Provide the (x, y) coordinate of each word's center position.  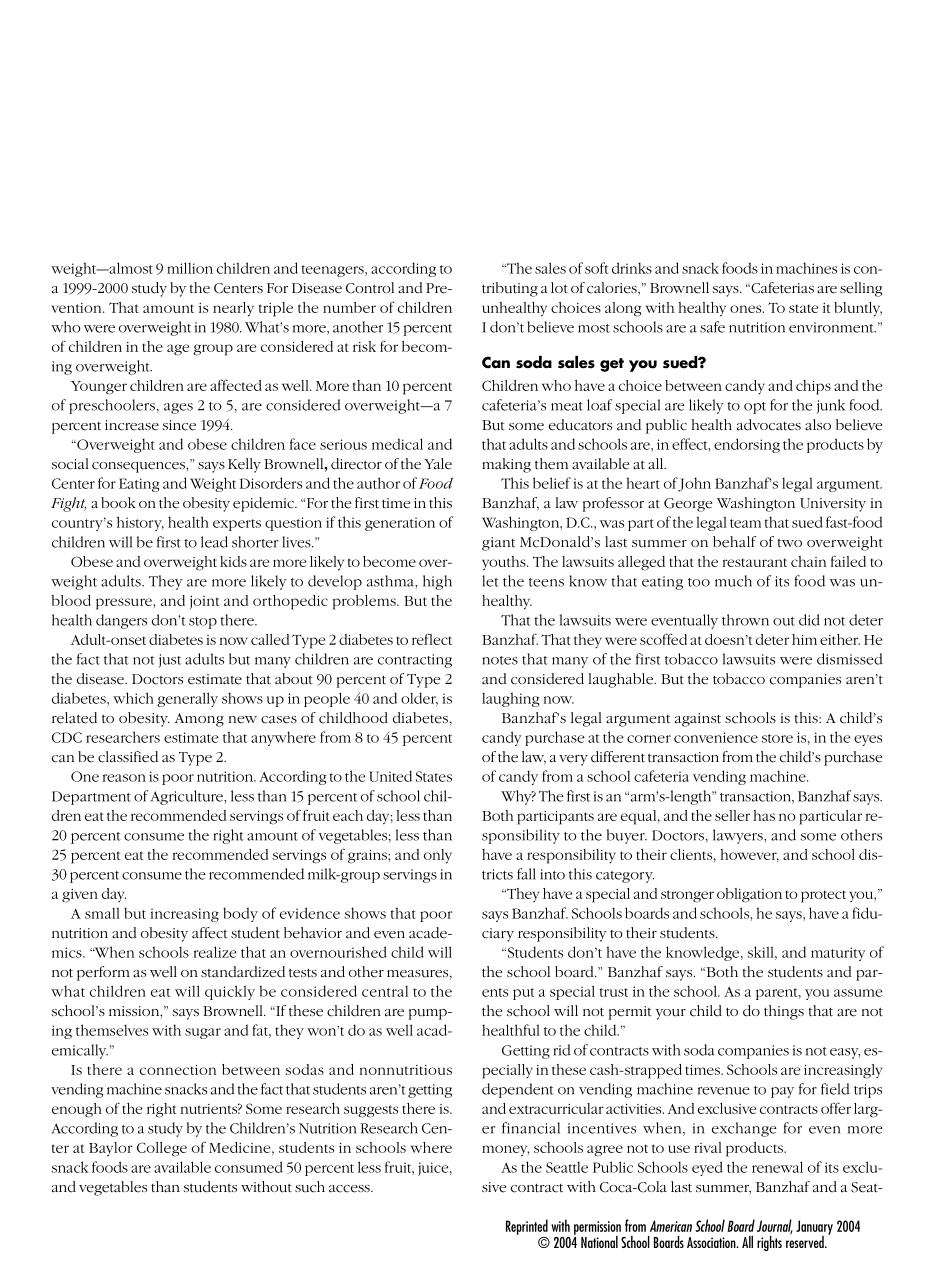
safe (712, 327)
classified (128, 757)
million (190, 268)
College (162, 1149)
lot (559, 287)
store (777, 738)
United (390, 776)
